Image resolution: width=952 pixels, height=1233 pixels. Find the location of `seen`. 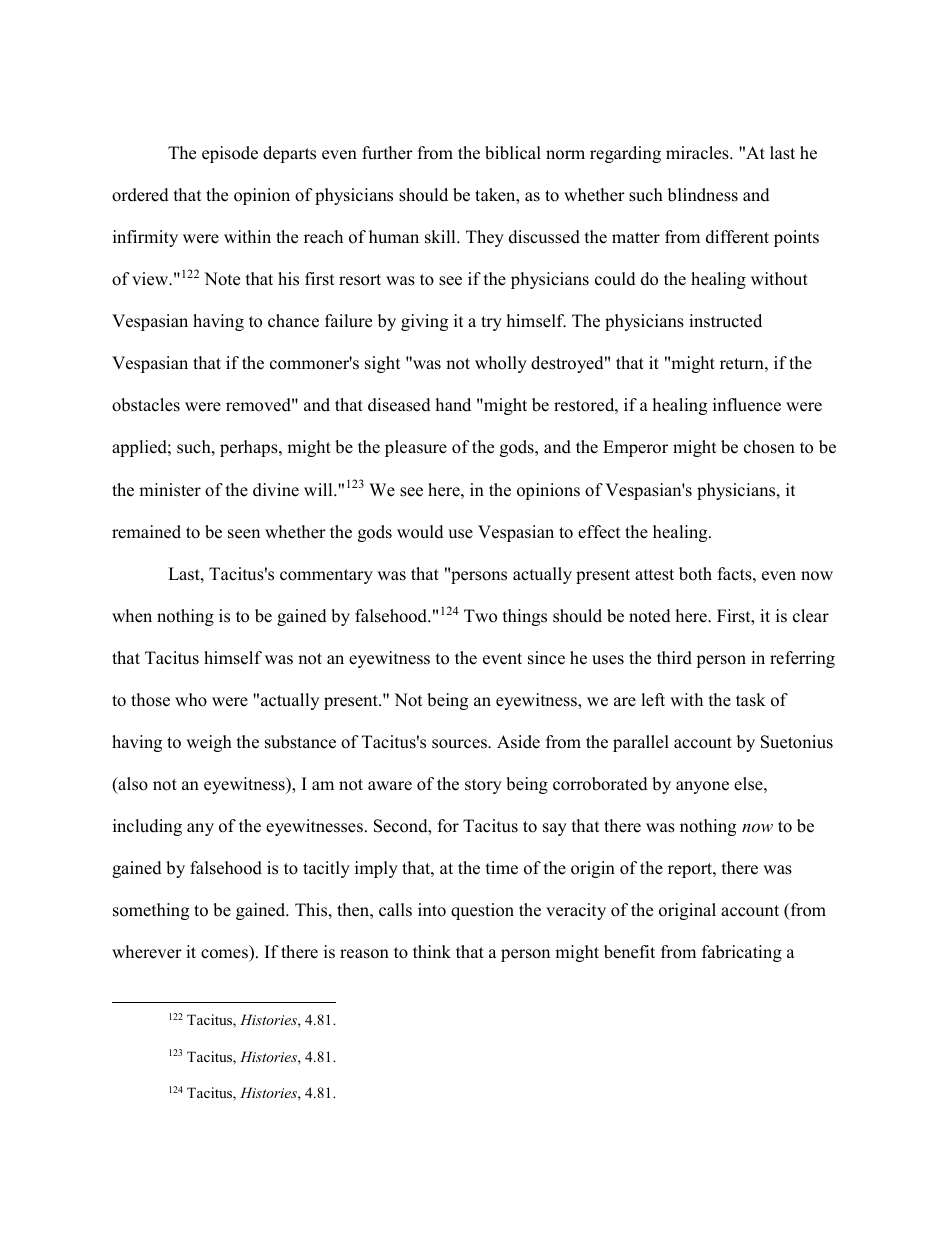

seen is located at coordinates (244, 534).
